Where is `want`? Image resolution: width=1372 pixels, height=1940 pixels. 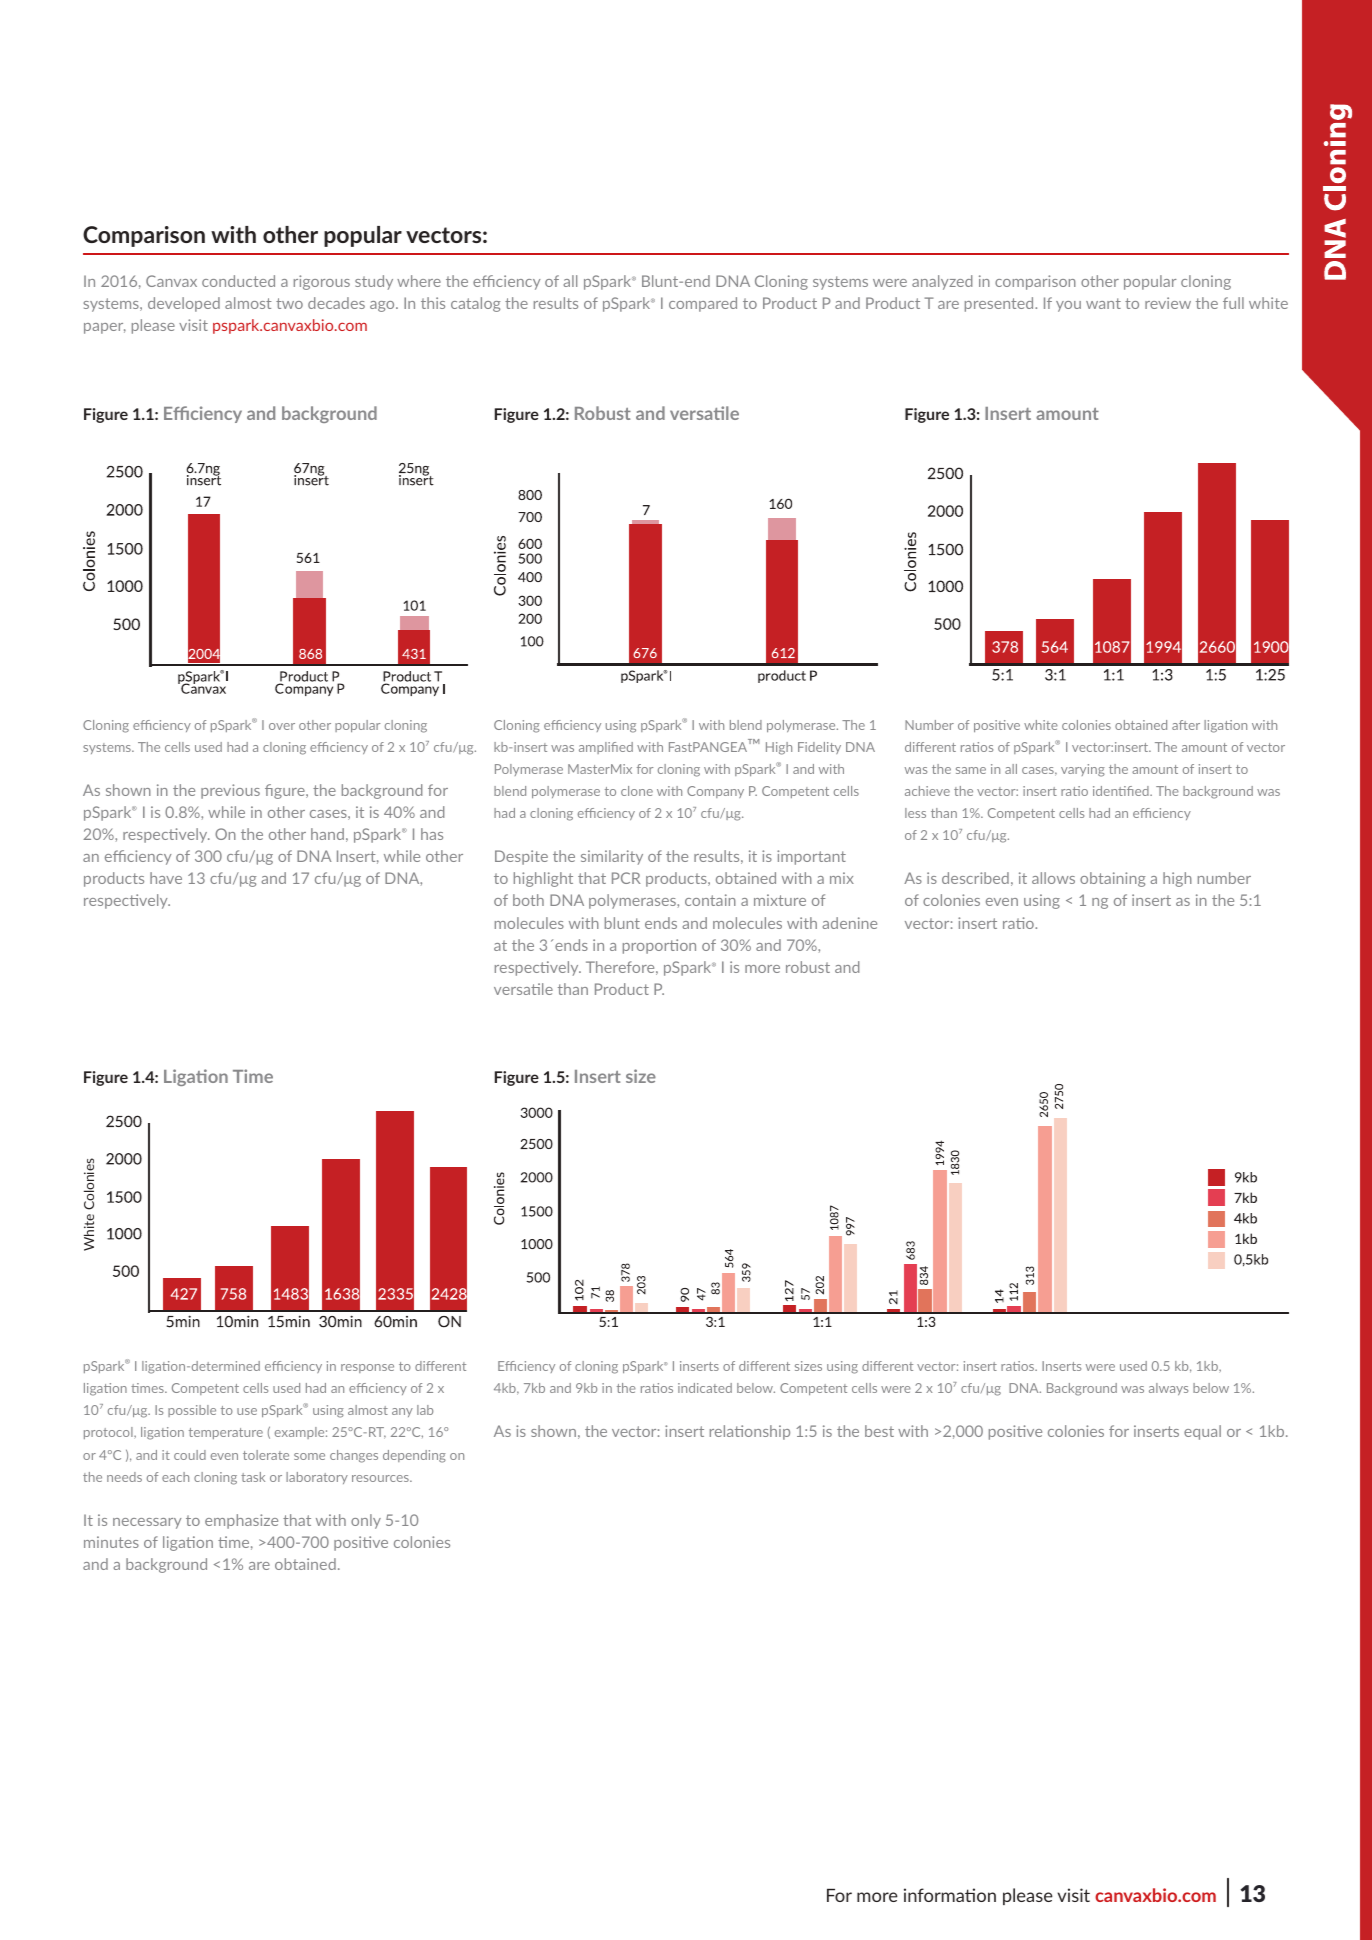
want is located at coordinates (1103, 303).
